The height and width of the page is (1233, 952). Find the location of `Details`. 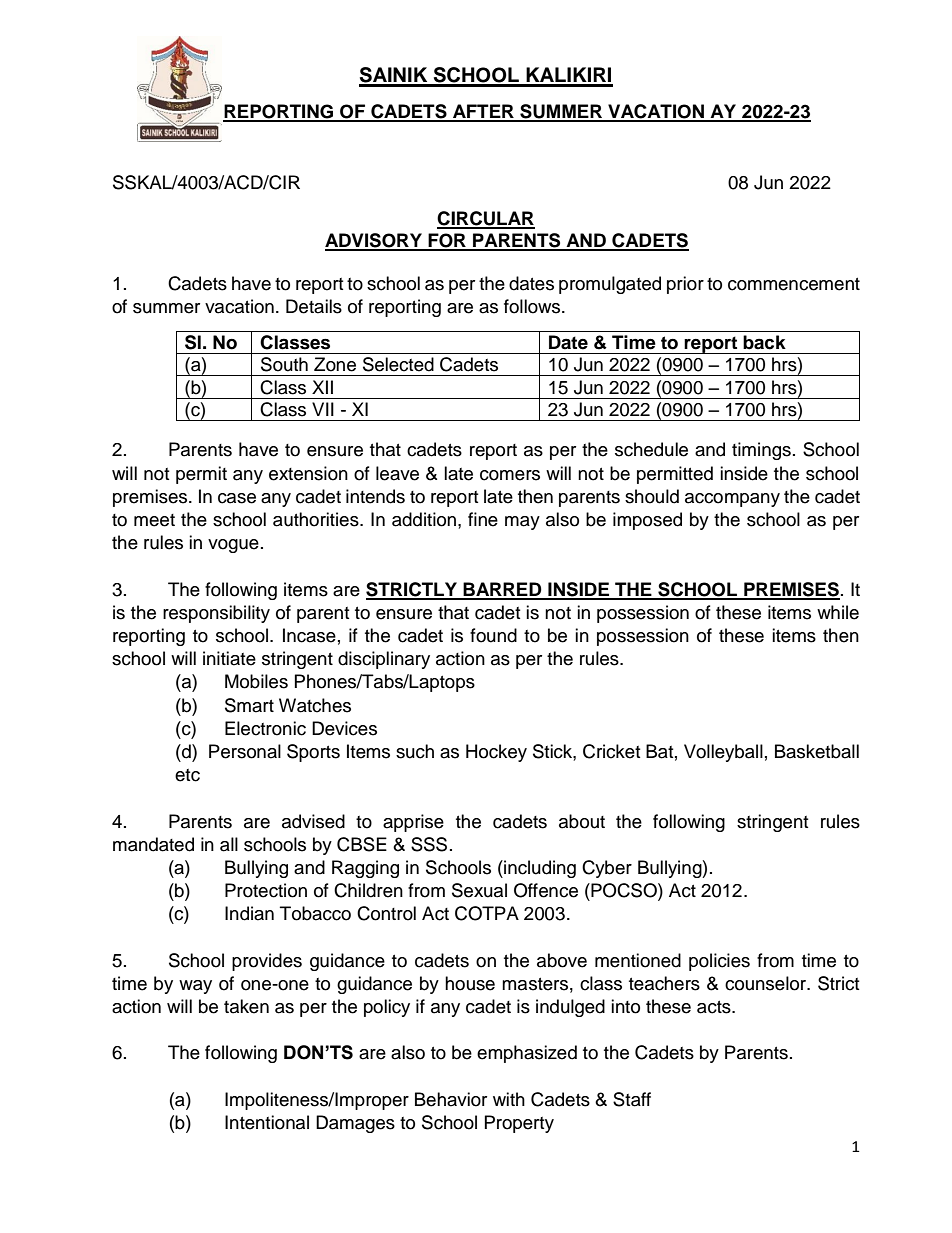

Details is located at coordinates (314, 306).
